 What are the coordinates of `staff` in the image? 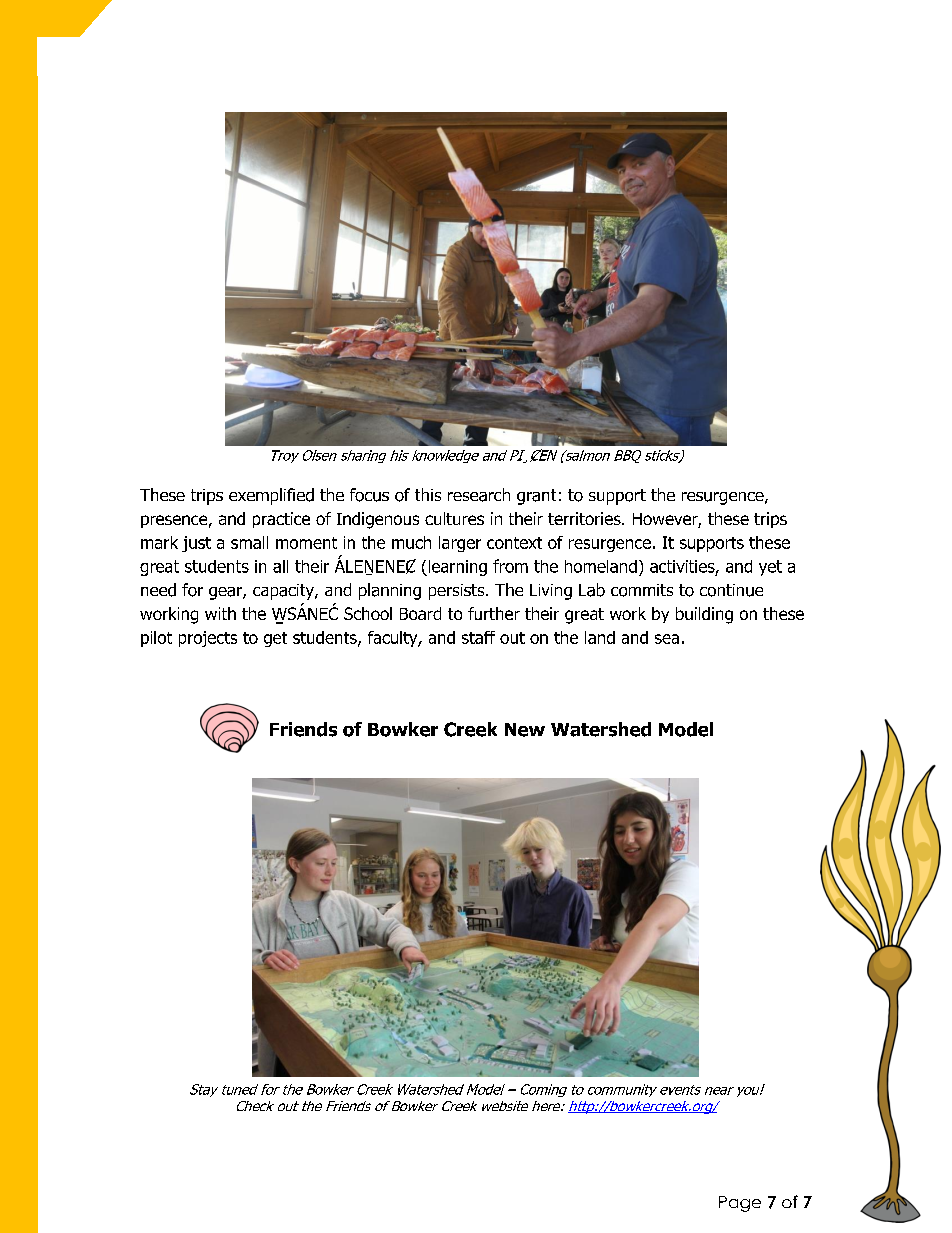 It's located at (478, 637).
